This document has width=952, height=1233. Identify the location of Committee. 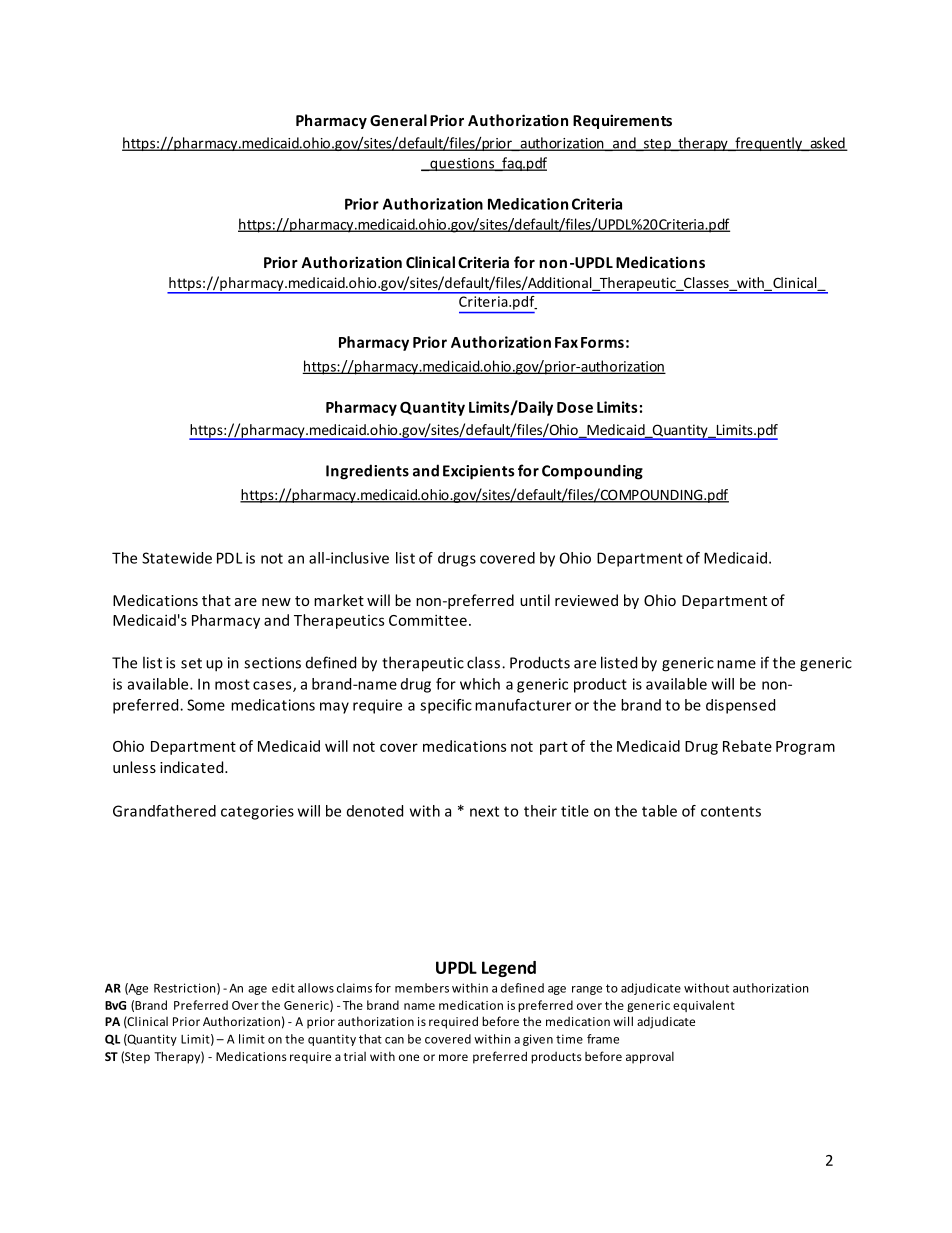
(428, 620).
